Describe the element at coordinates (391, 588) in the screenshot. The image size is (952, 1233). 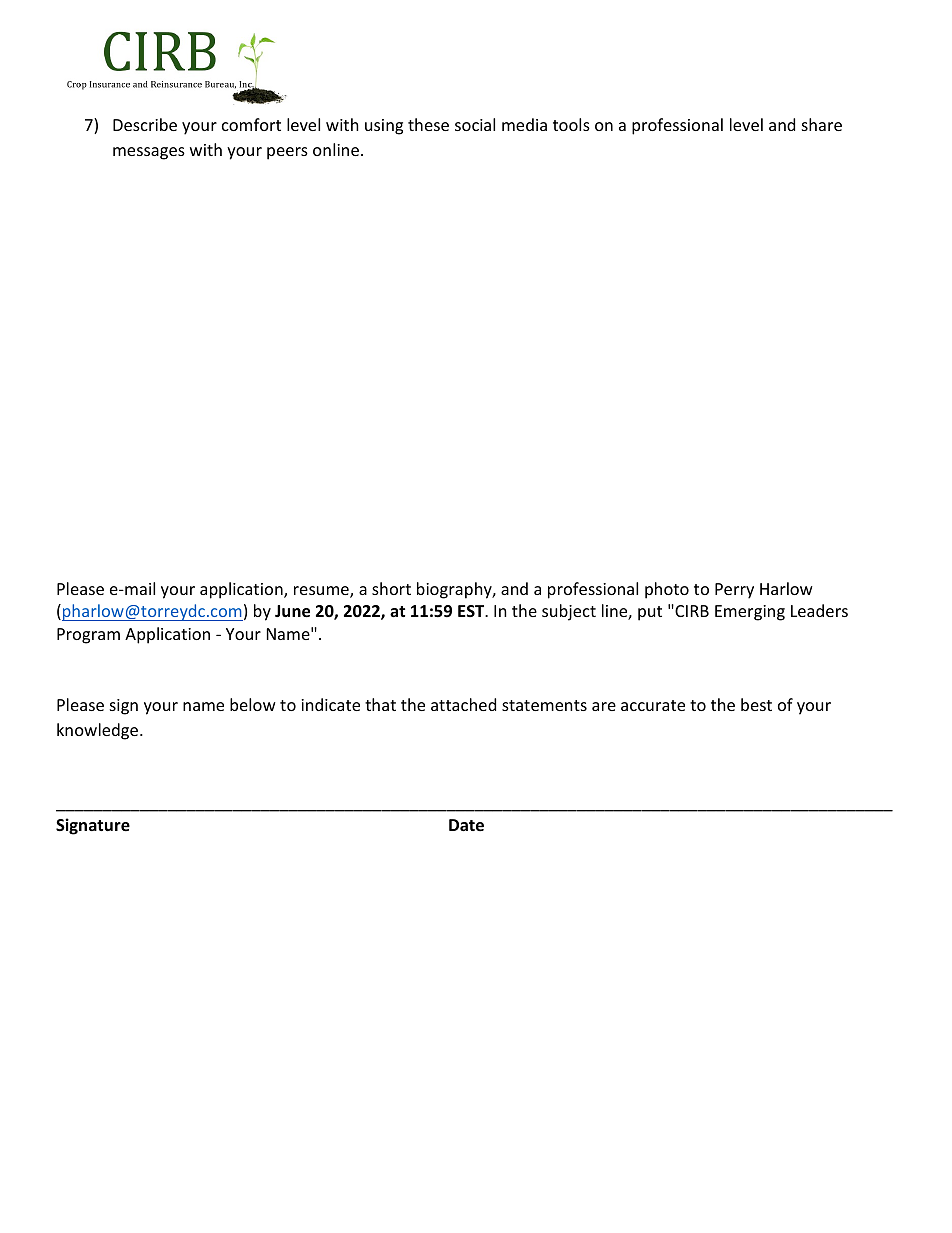
I see `short` at that location.
